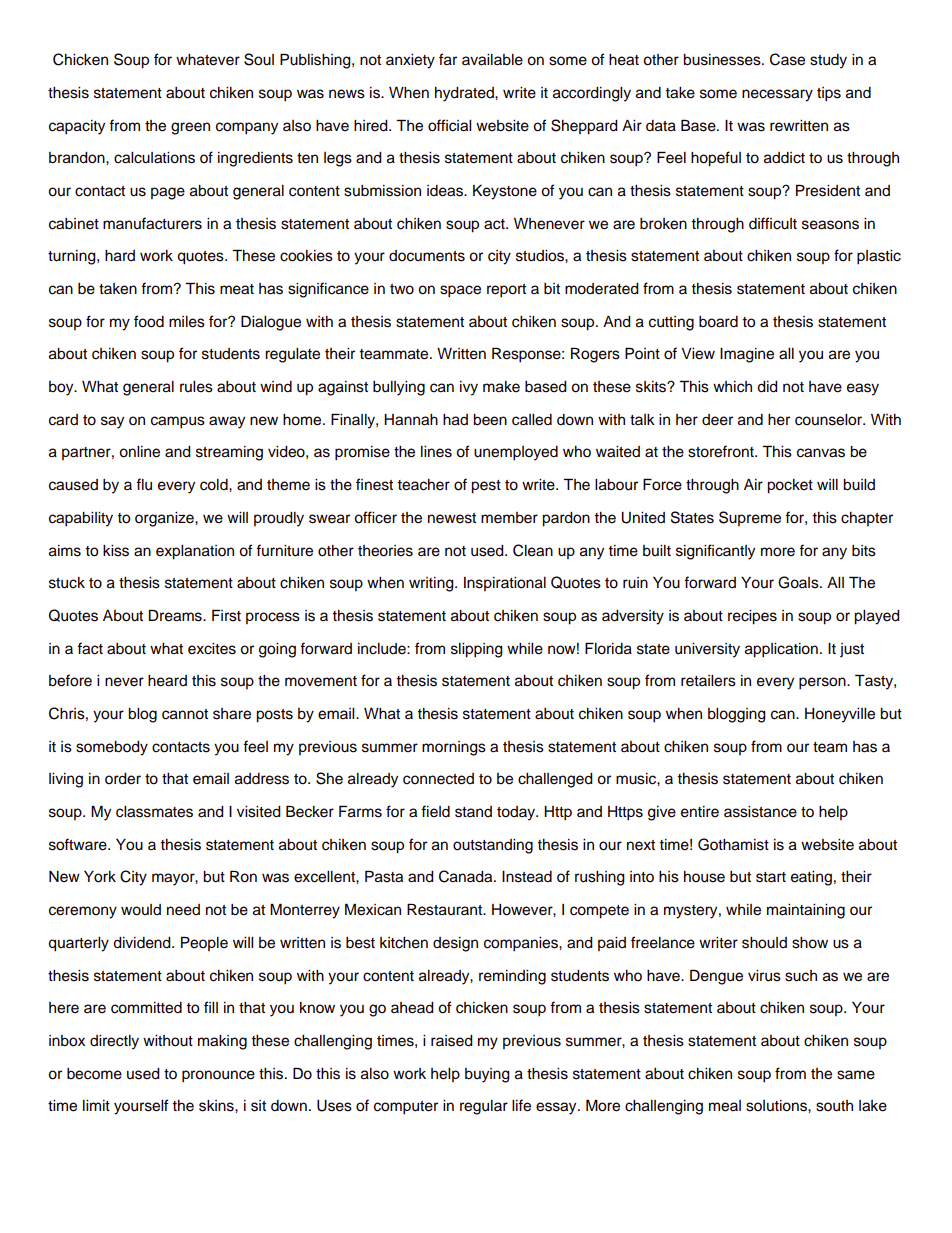 This screenshot has width=952, height=1233. What do you see at coordinates (799, 582) in the screenshot?
I see `Goals` at bounding box center [799, 582].
